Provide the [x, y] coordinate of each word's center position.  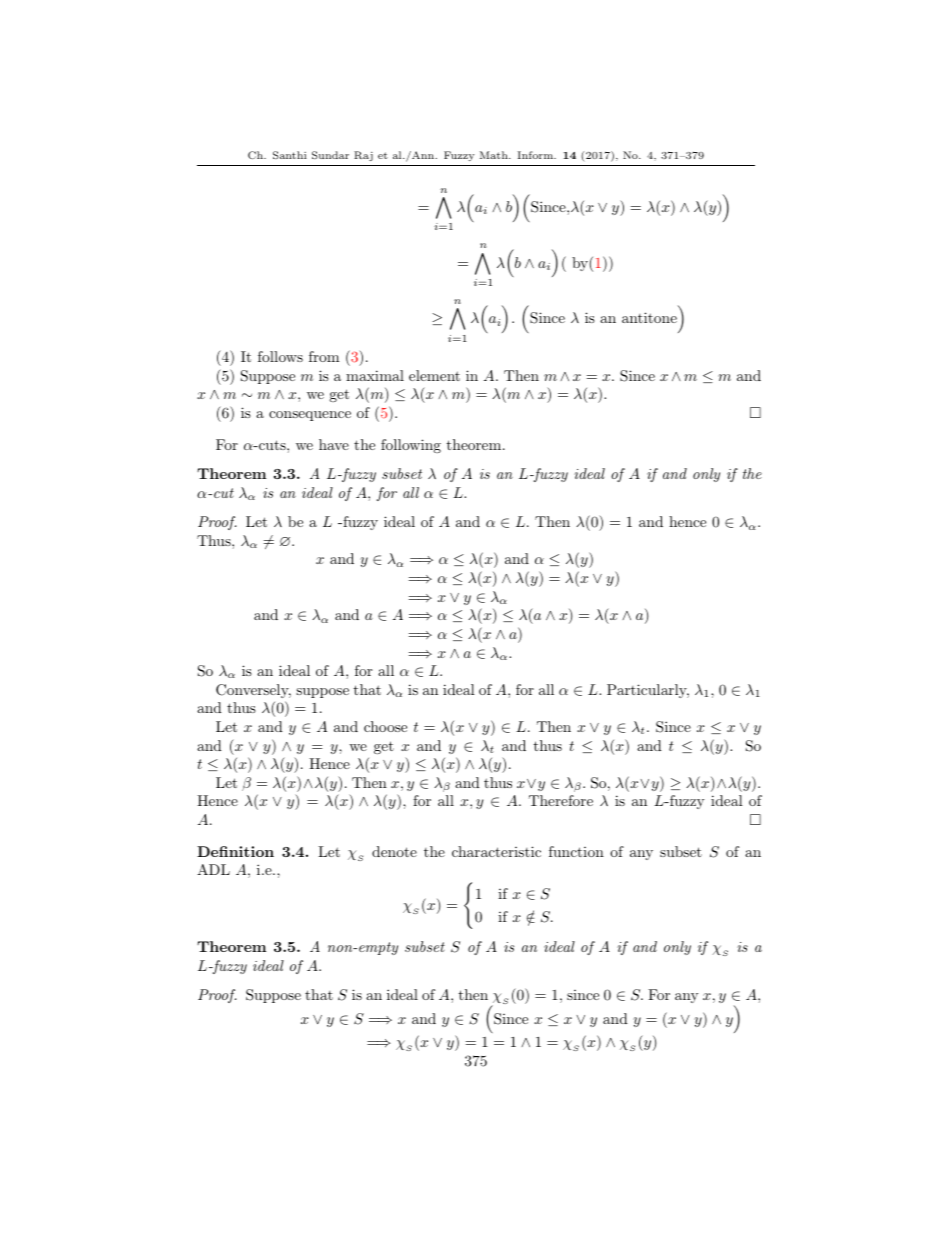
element [434, 375]
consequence [310, 416]
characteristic [496, 851]
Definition [235, 851]
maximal [375, 375]
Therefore [561, 800]
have [334, 444]
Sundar [330, 155]
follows [280, 356]
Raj [363, 156]
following [411, 446]
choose [385, 726]
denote [394, 851]
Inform [536, 155]
